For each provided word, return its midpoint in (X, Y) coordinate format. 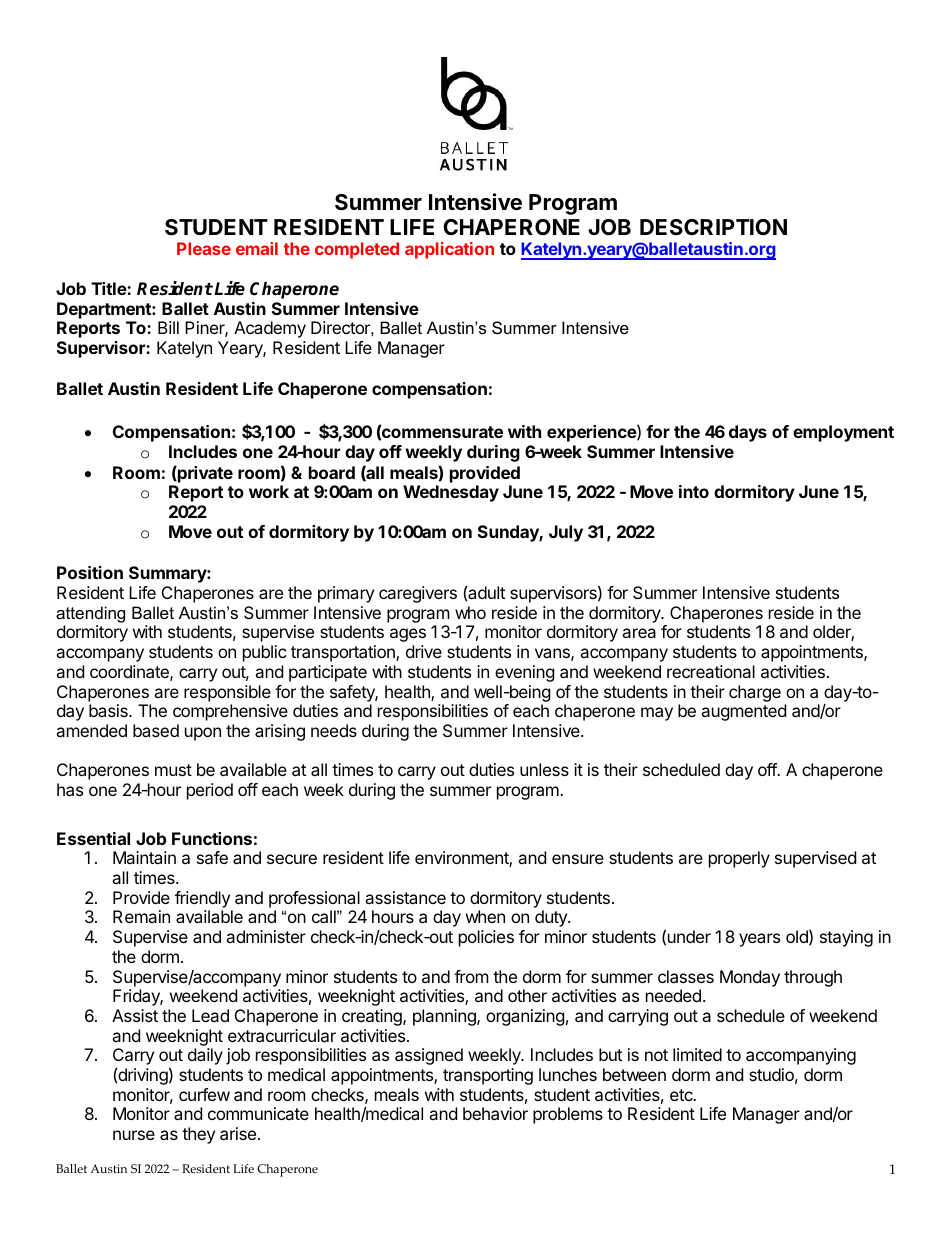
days (748, 433)
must (173, 770)
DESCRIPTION (713, 227)
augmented (743, 712)
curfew (204, 1094)
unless (544, 769)
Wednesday (451, 493)
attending (90, 614)
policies (486, 938)
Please (204, 248)
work (269, 491)
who (470, 612)
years (759, 940)
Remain (141, 916)
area (639, 633)
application (449, 250)
